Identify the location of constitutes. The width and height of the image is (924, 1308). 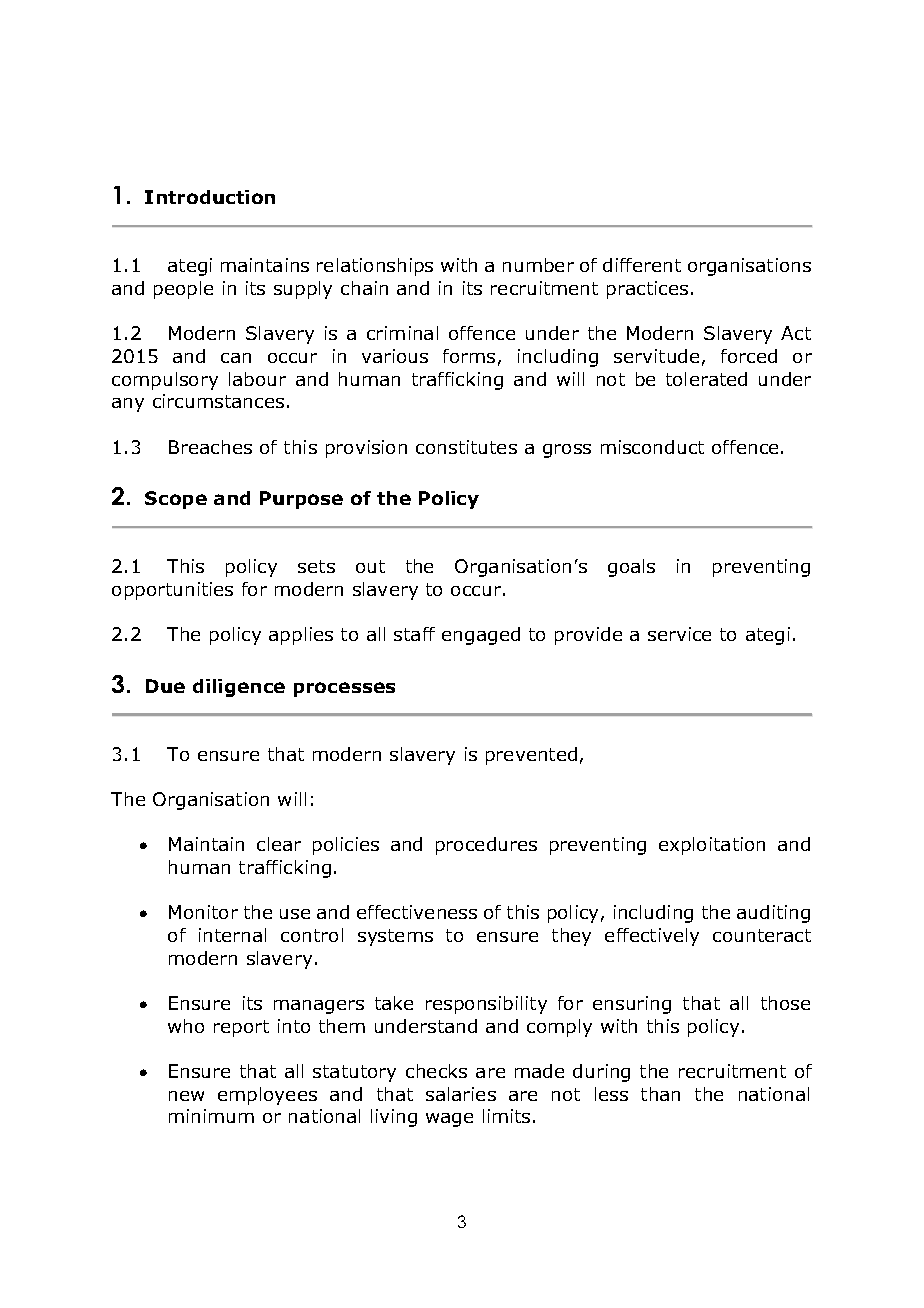
(466, 447).
